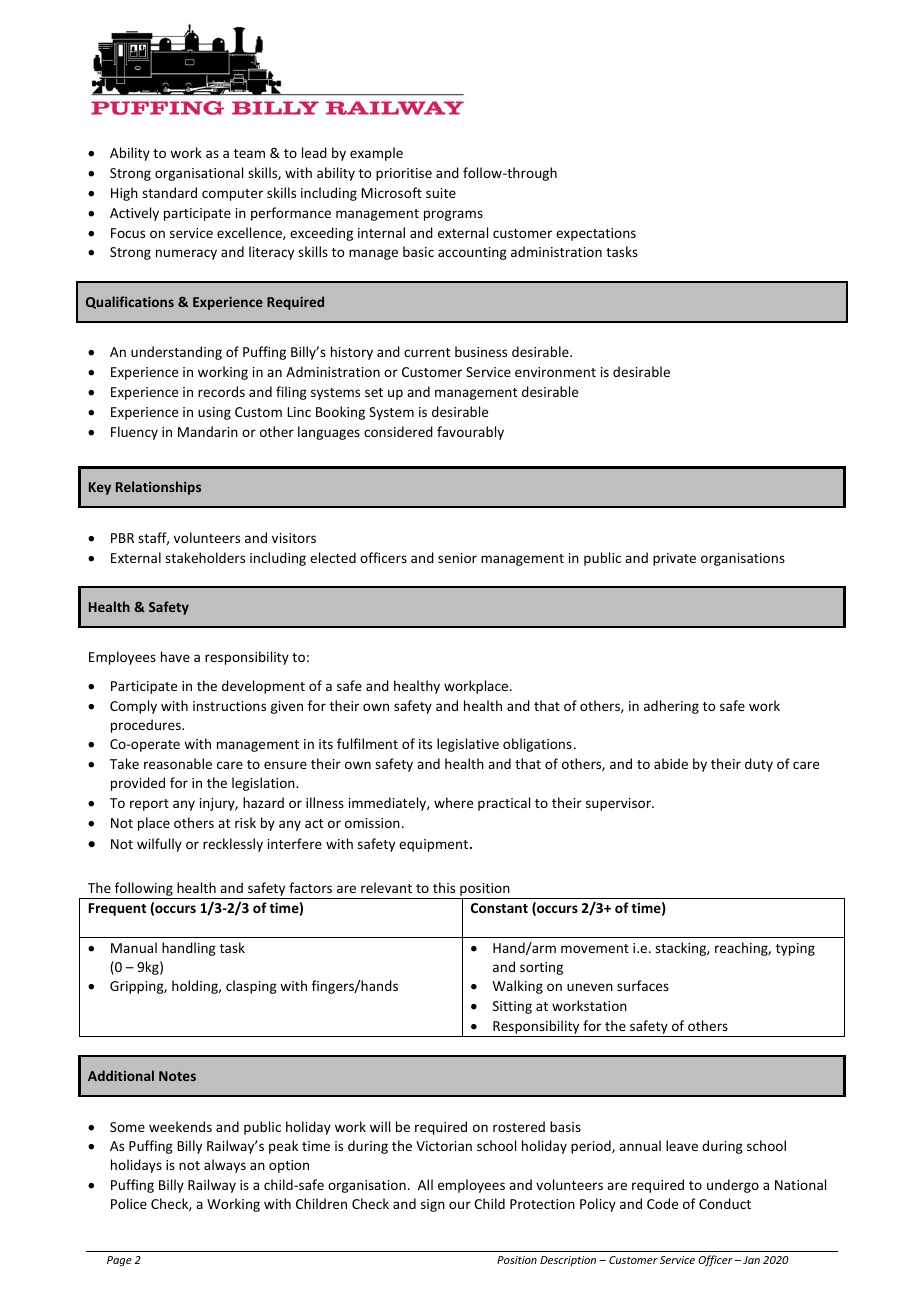 The width and height of the screenshot is (924, 1308). I want to click on sign, so click(433, 1205).
